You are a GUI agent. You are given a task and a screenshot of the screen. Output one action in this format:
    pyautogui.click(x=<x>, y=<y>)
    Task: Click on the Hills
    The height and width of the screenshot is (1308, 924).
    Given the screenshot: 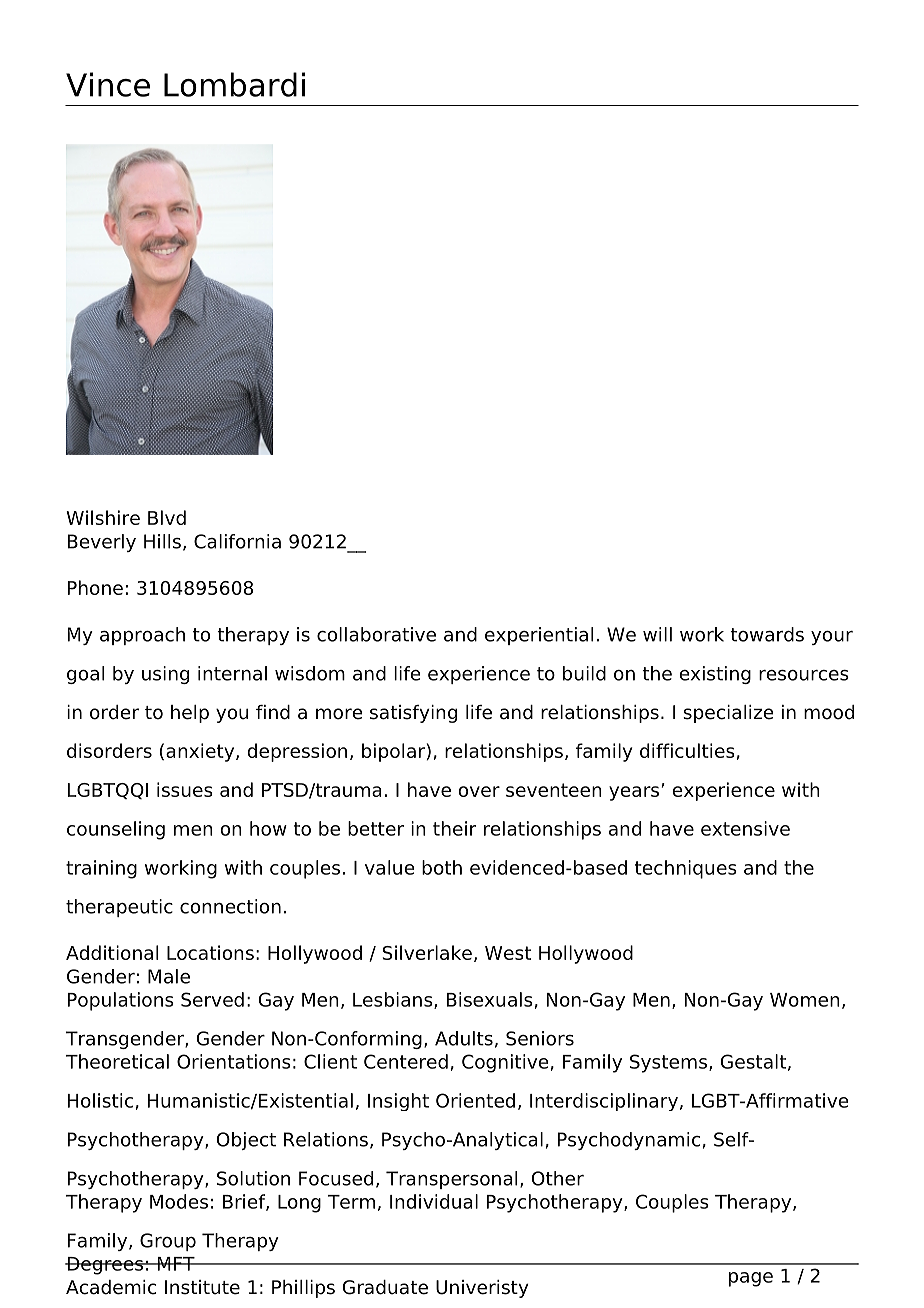 What is the action you would take?
    pyautogui.click(x=162, y=541)
